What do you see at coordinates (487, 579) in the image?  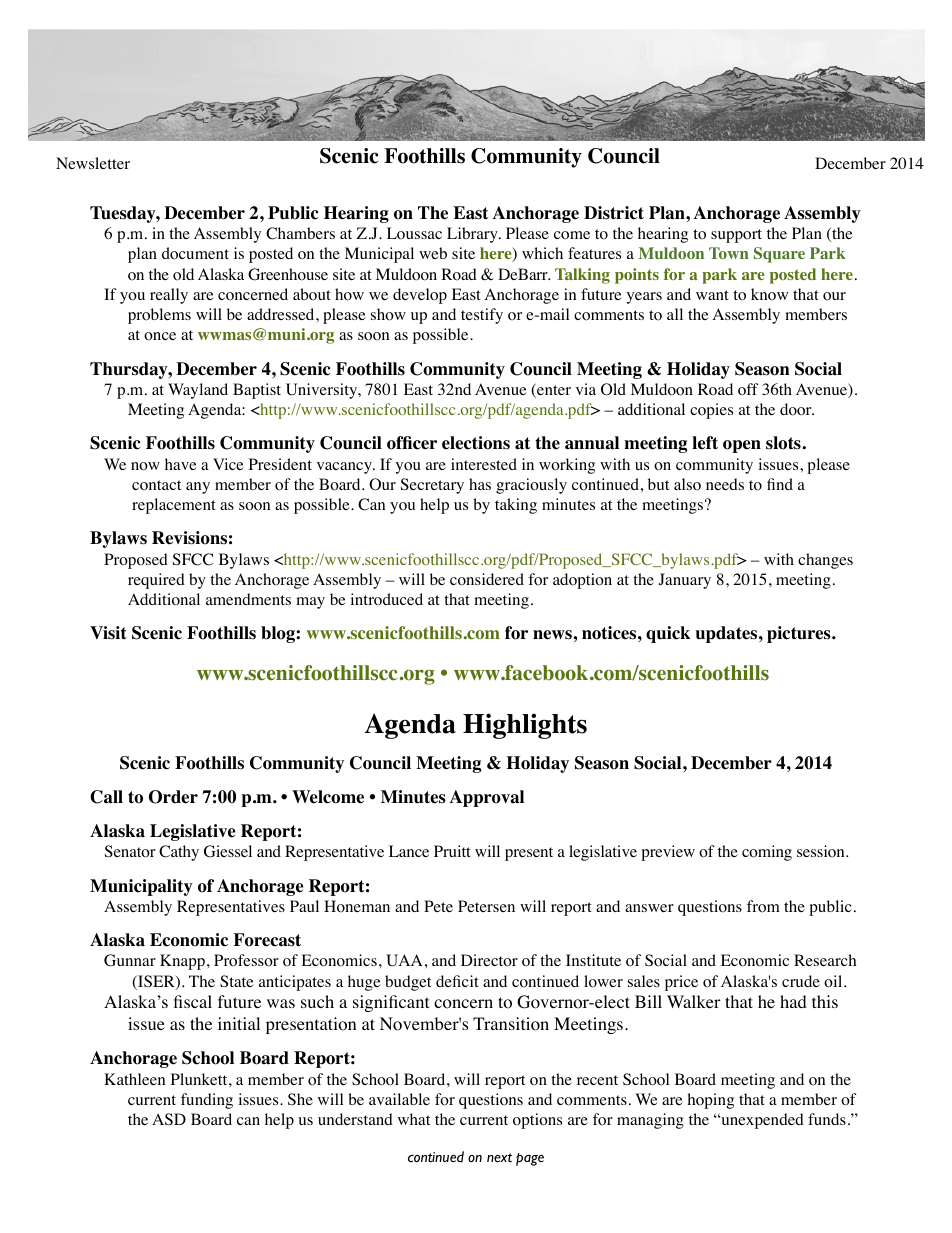 I see `considered` at bounding box center [487, 579].
